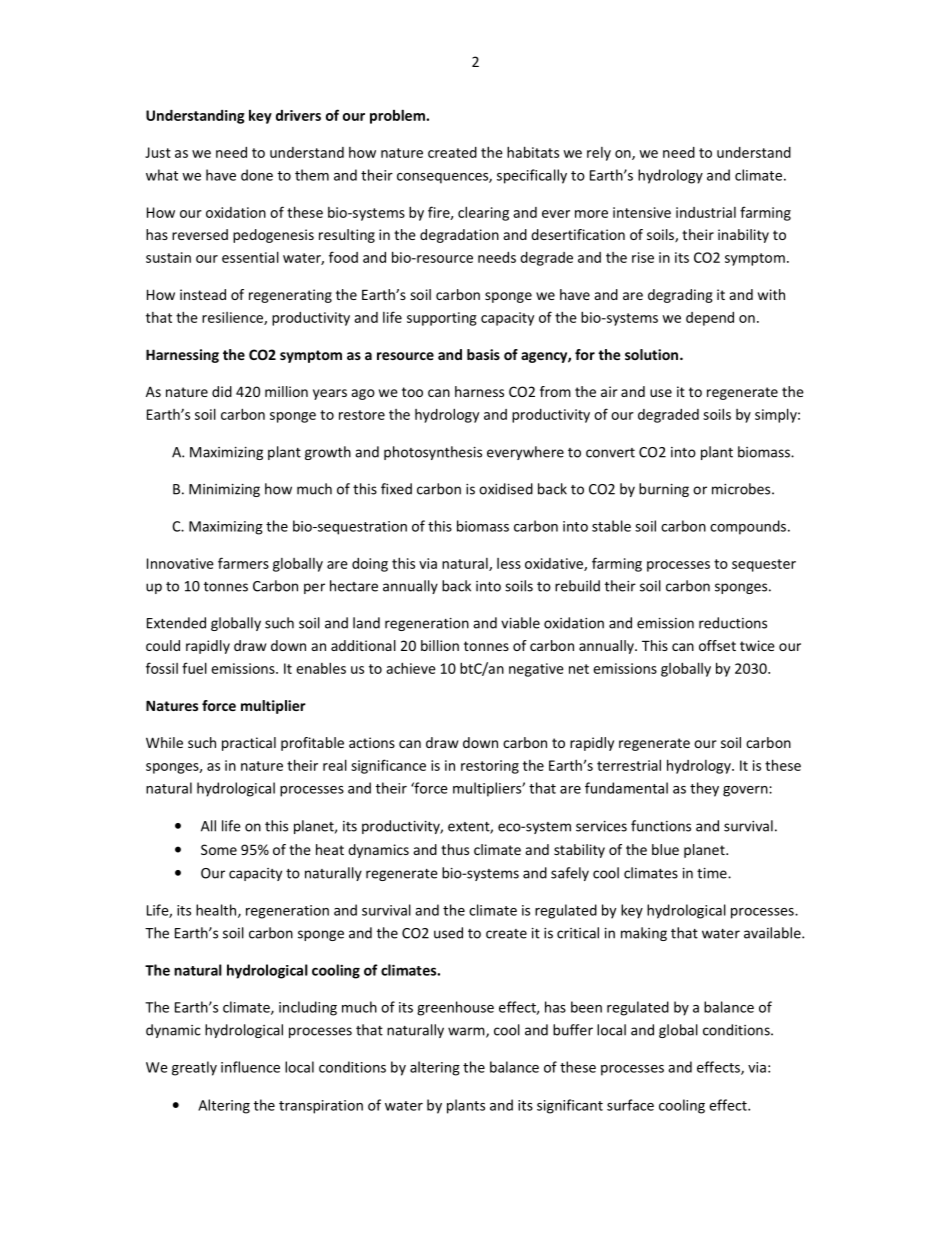 Image resolution: width=952 pixels, height=1233 pixels. I want to click on industrial, so click(706, 212).
